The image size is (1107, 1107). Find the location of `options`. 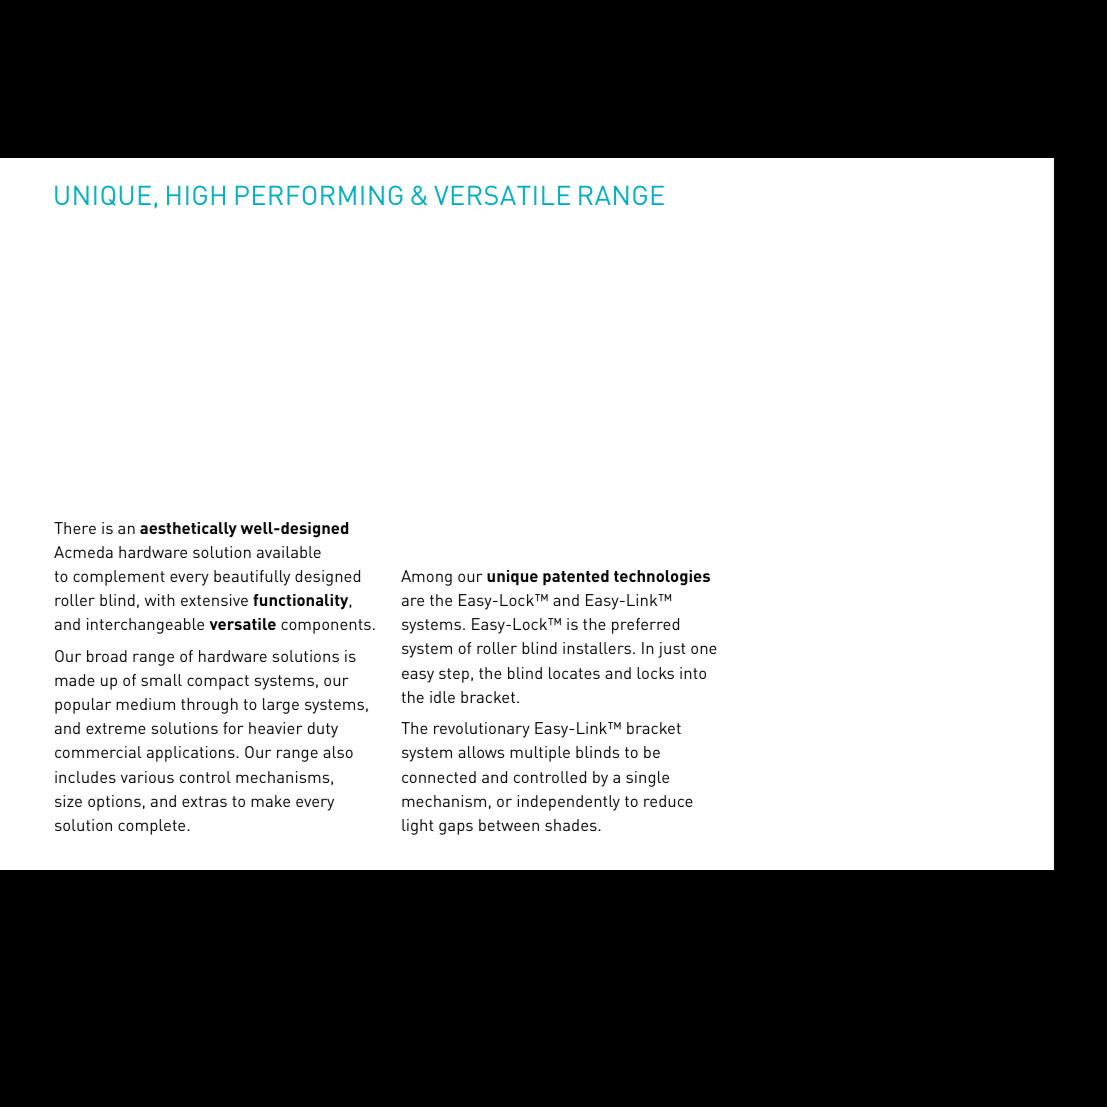

options is located at coordinates (114, 803).
